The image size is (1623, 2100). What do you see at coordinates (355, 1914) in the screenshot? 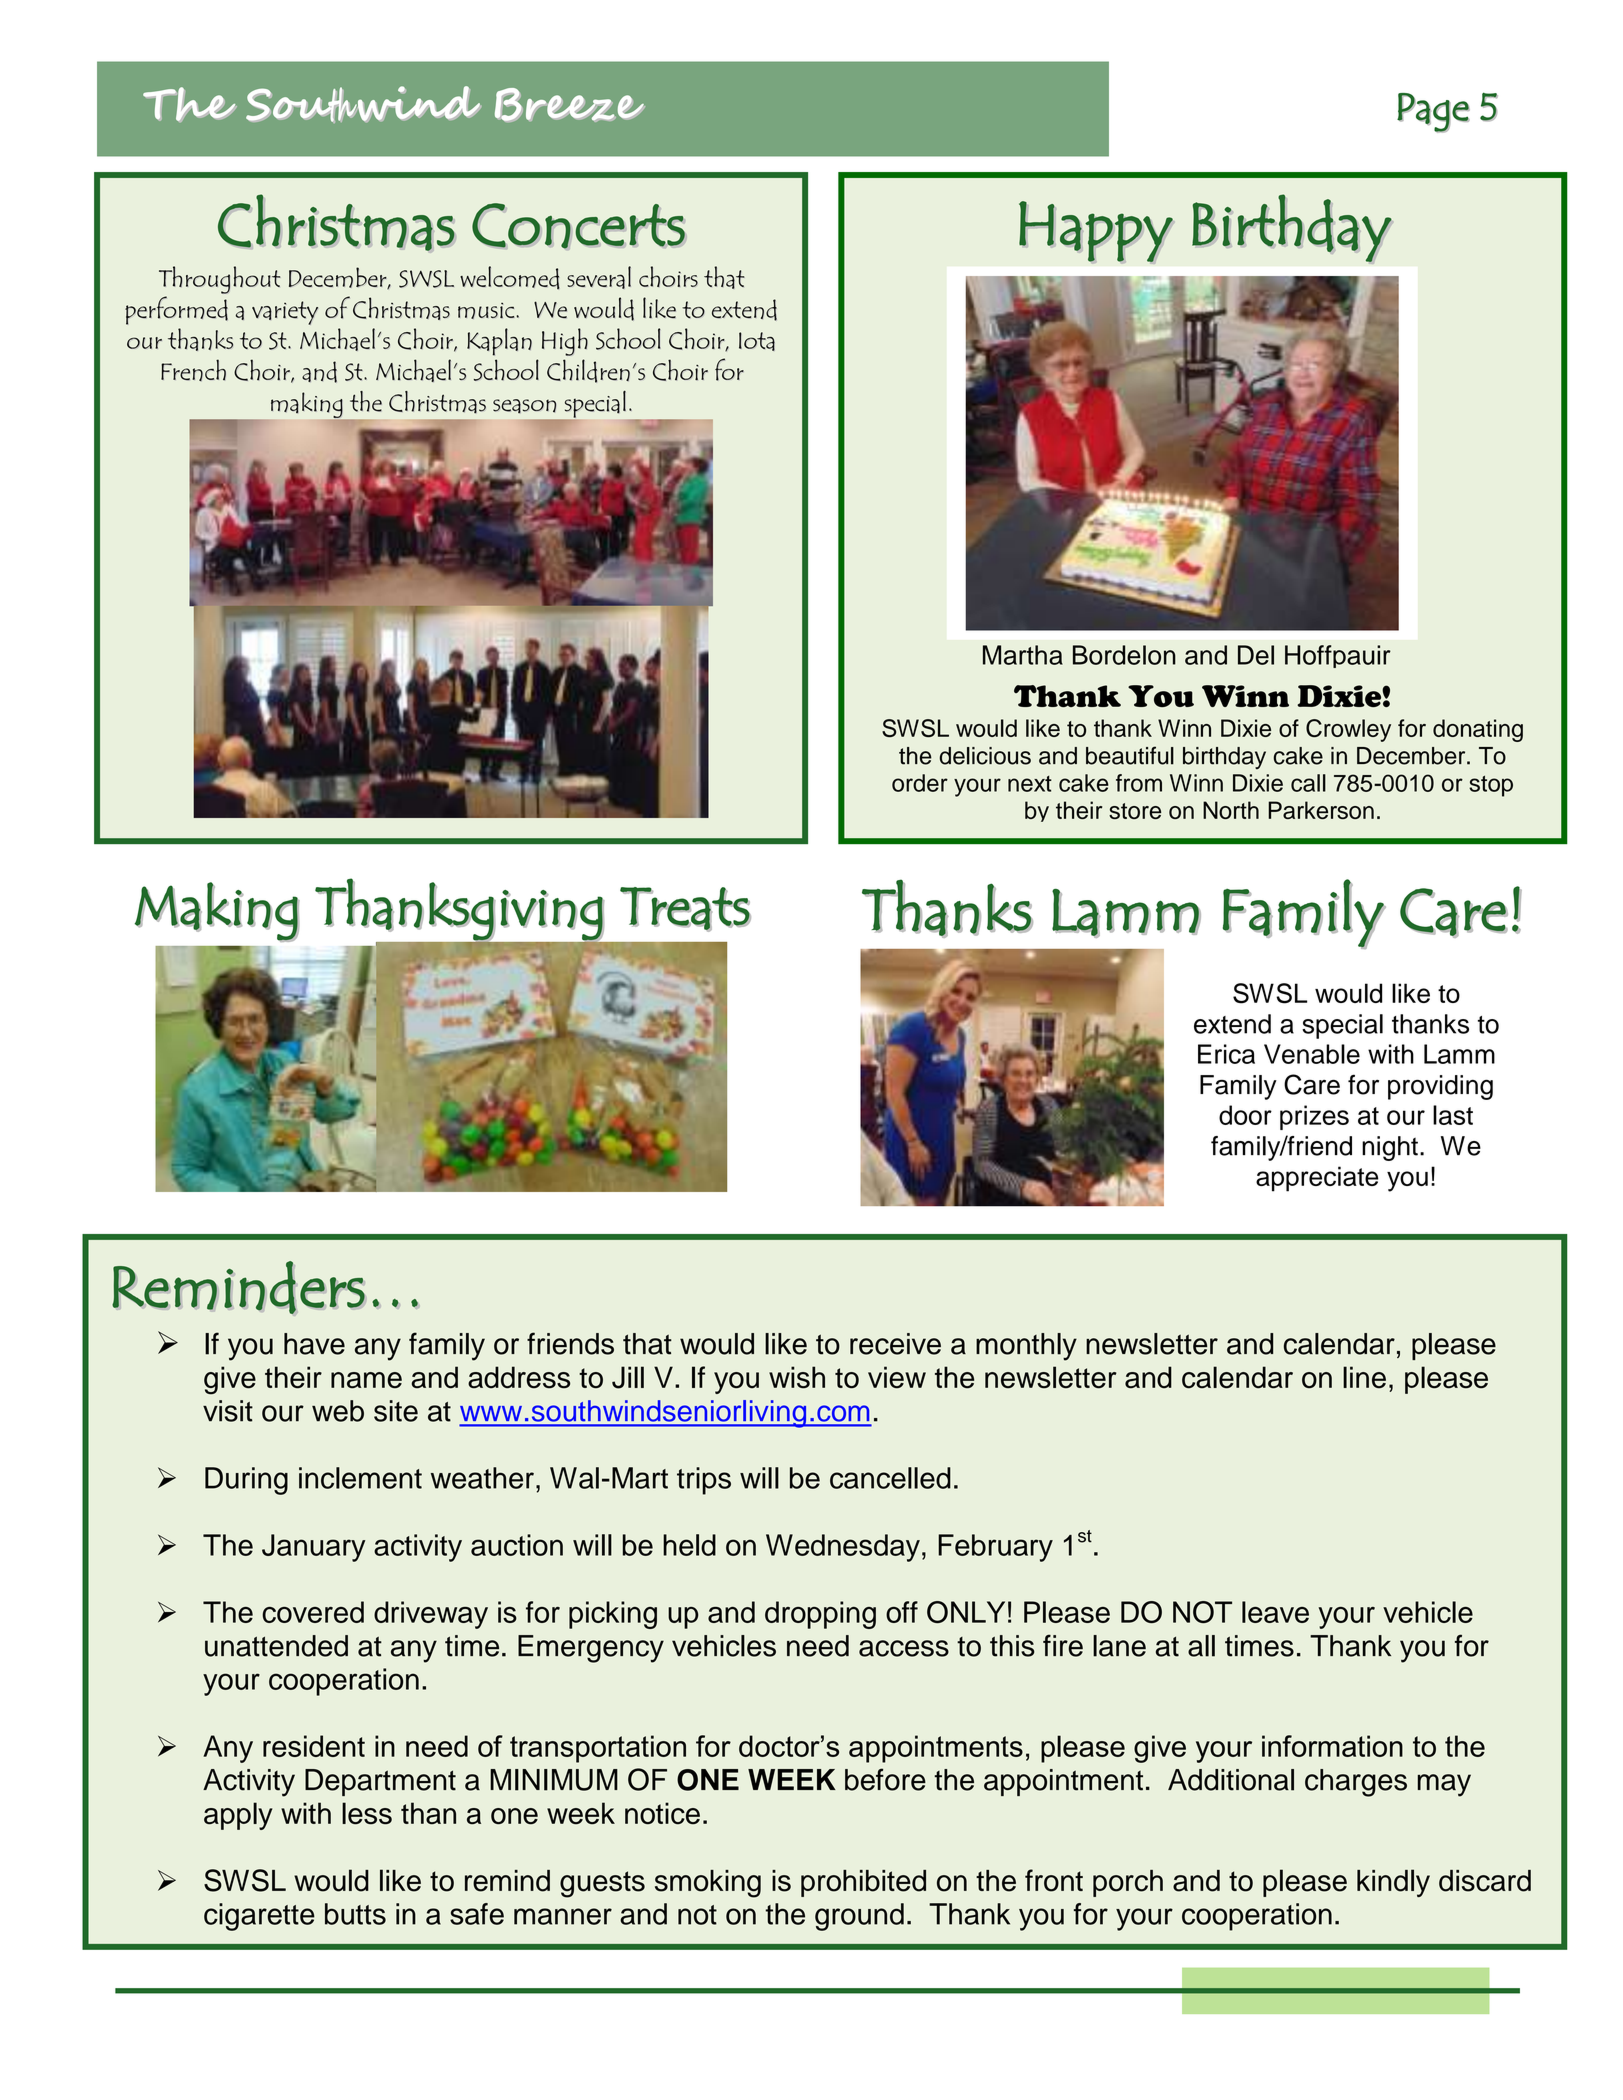
I see `butts` at bounding box center [355, 1914].
